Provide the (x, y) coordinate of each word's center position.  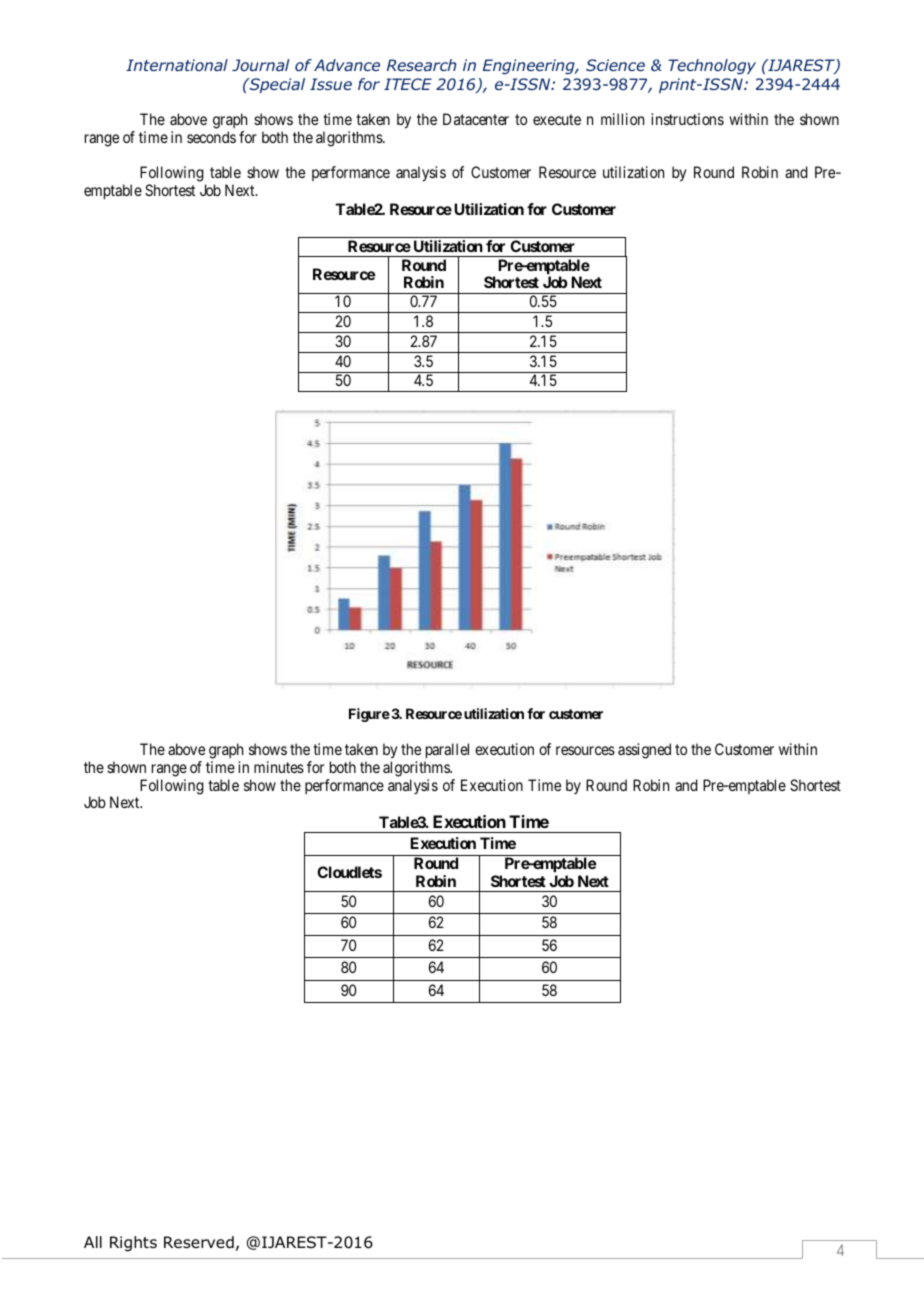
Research (421, 65)
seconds (211, 137)
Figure (369, 715)
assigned (644, 751)
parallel (447, 750)
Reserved (199, 1242)
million (622, 119)
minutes (279, 767)
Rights (133, 1244)
